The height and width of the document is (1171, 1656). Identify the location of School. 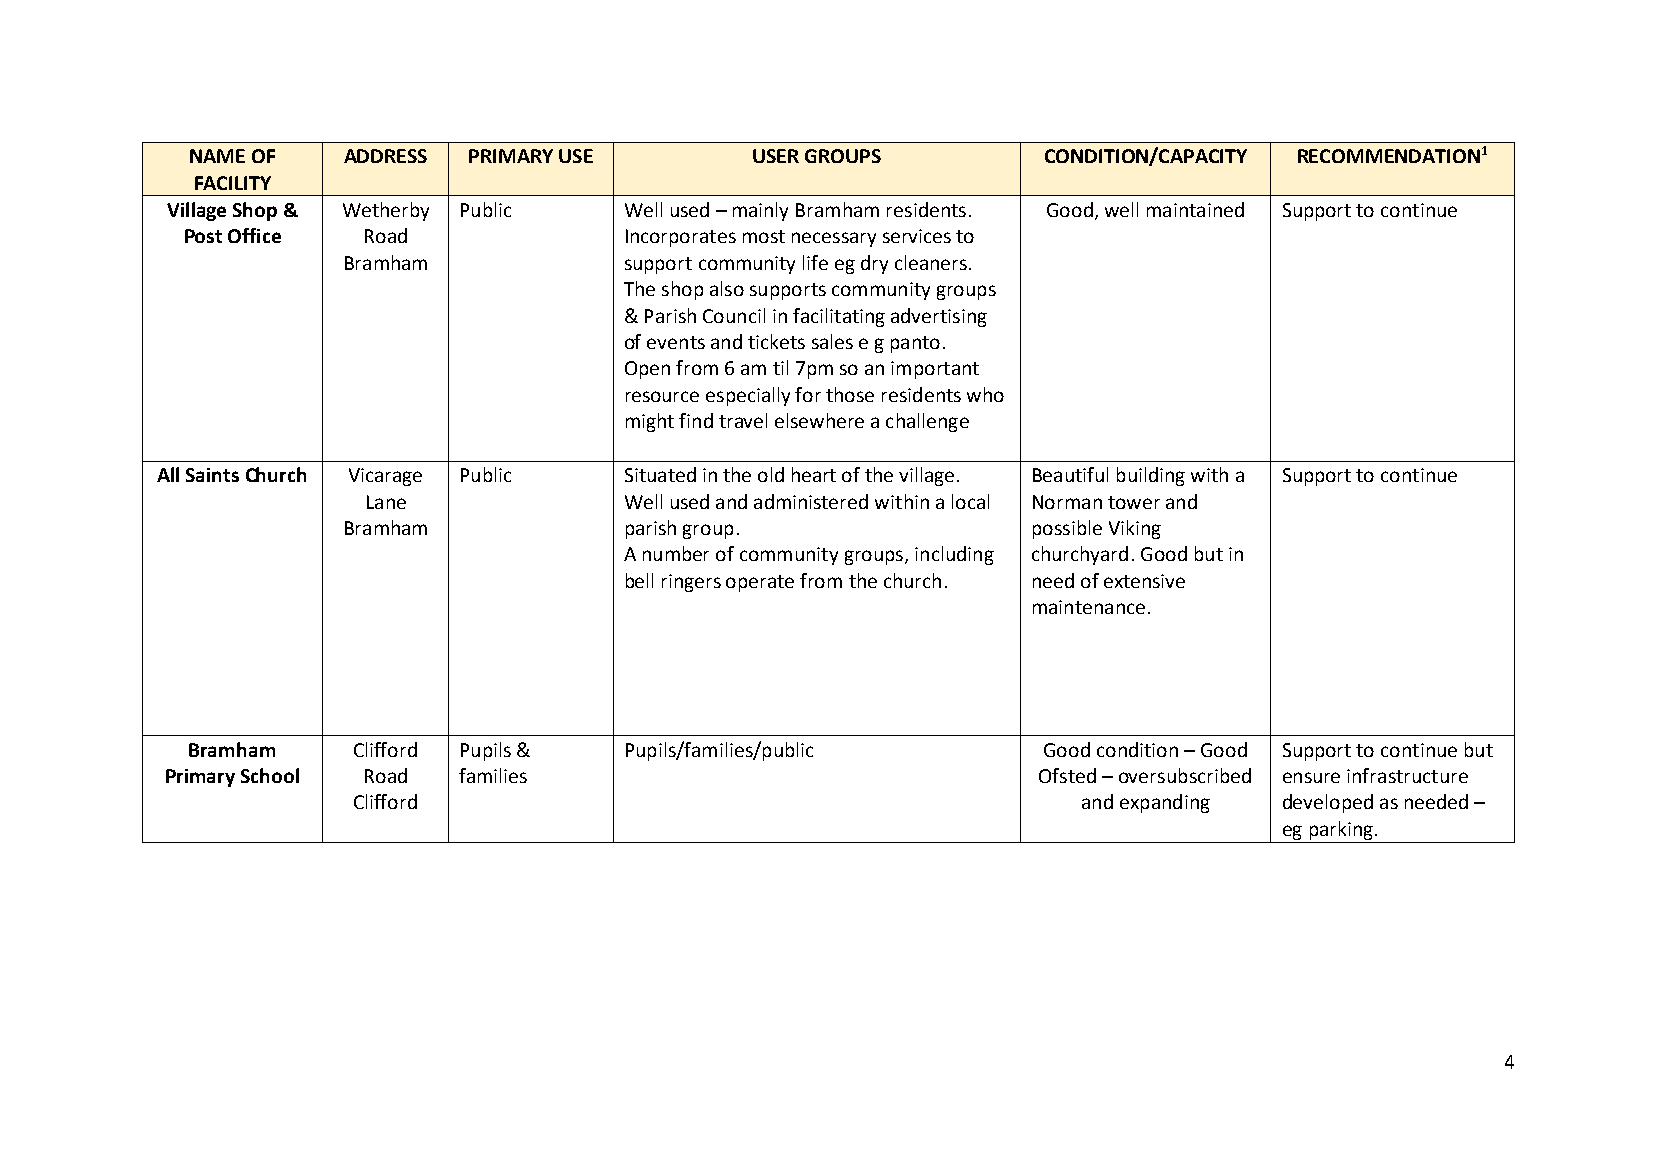
(270, 775).
